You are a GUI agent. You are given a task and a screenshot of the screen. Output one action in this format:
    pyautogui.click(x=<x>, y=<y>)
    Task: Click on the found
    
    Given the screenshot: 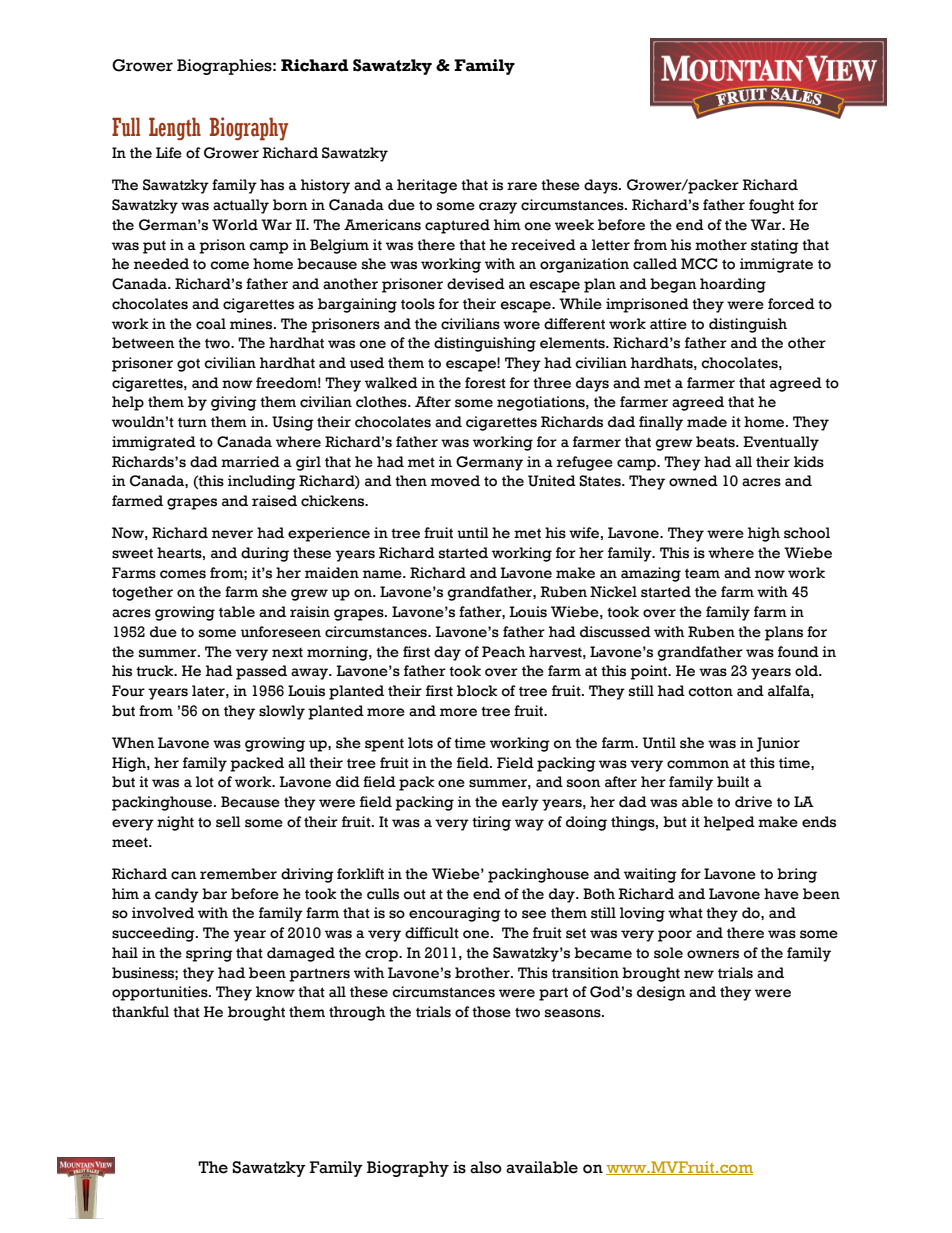 What is the action you would take?
    pyautogui.click(x=798, y=652)
